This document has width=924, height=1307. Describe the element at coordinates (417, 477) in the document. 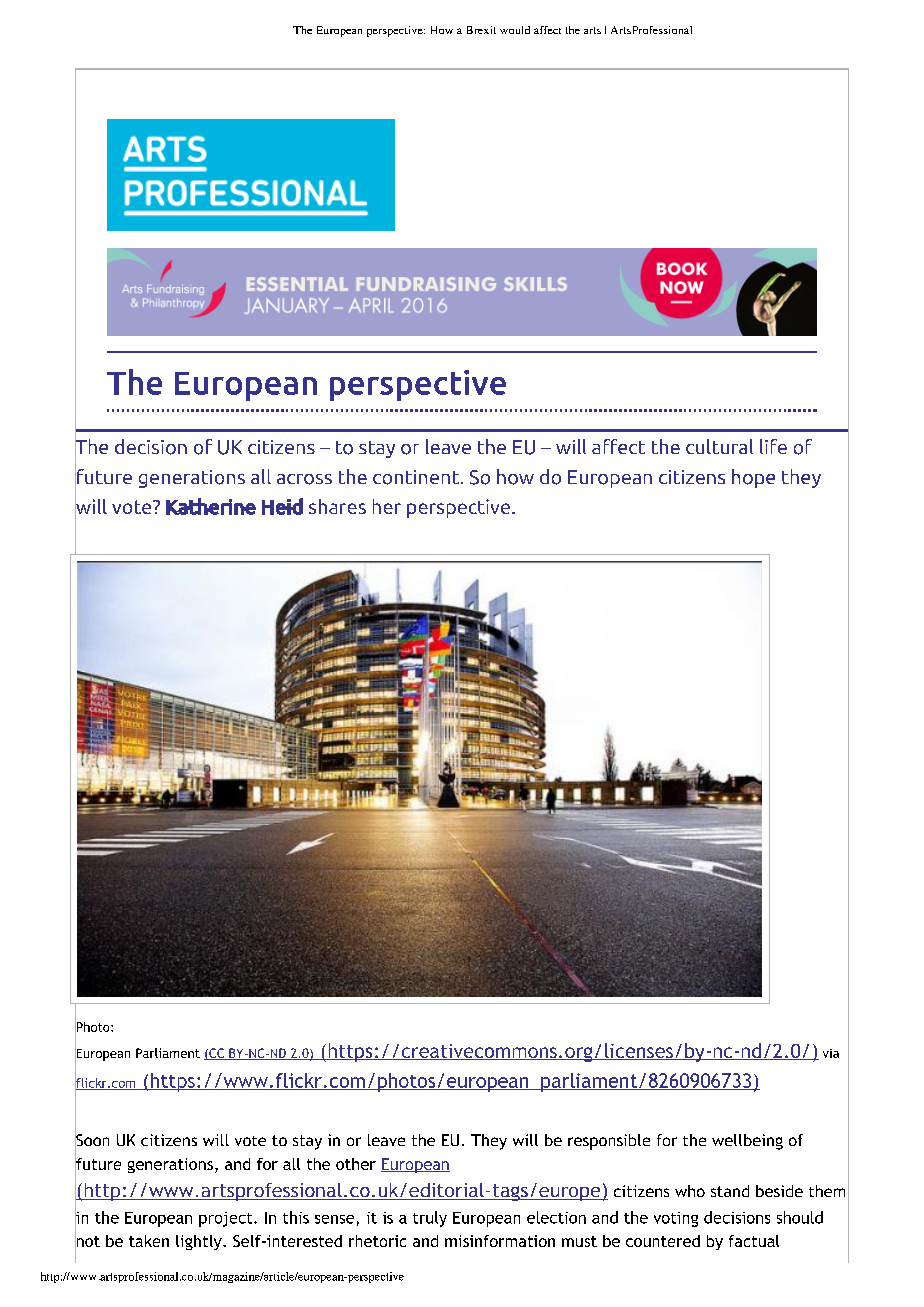

I see `continent` at that location.
